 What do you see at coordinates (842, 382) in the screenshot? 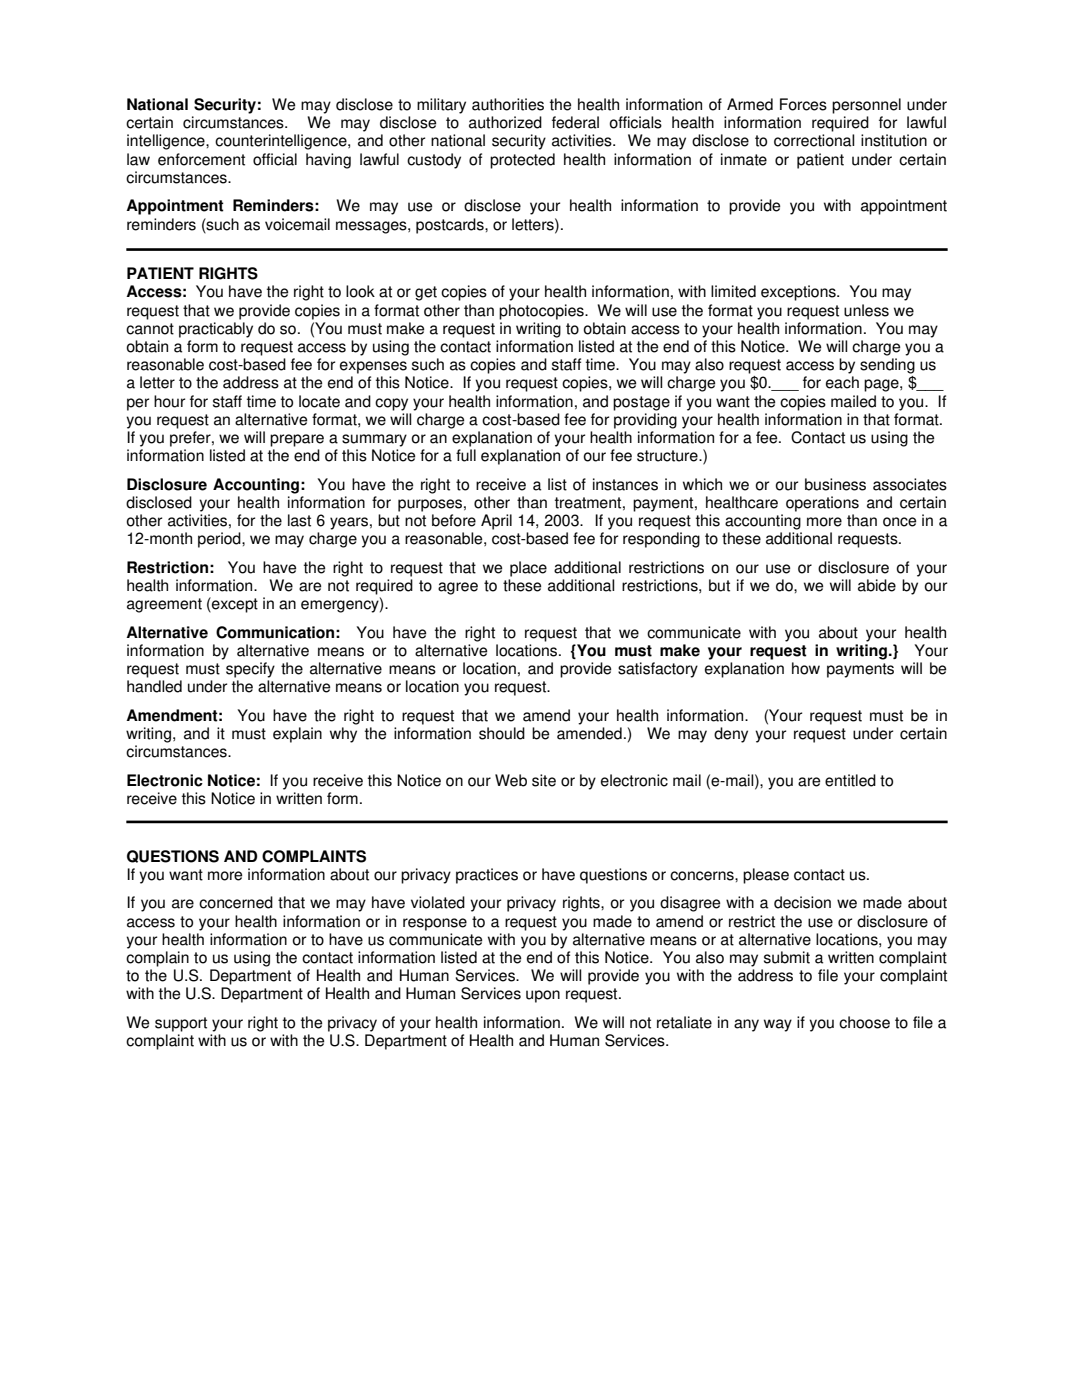
I see `each` at bounding box center [842, 382].
